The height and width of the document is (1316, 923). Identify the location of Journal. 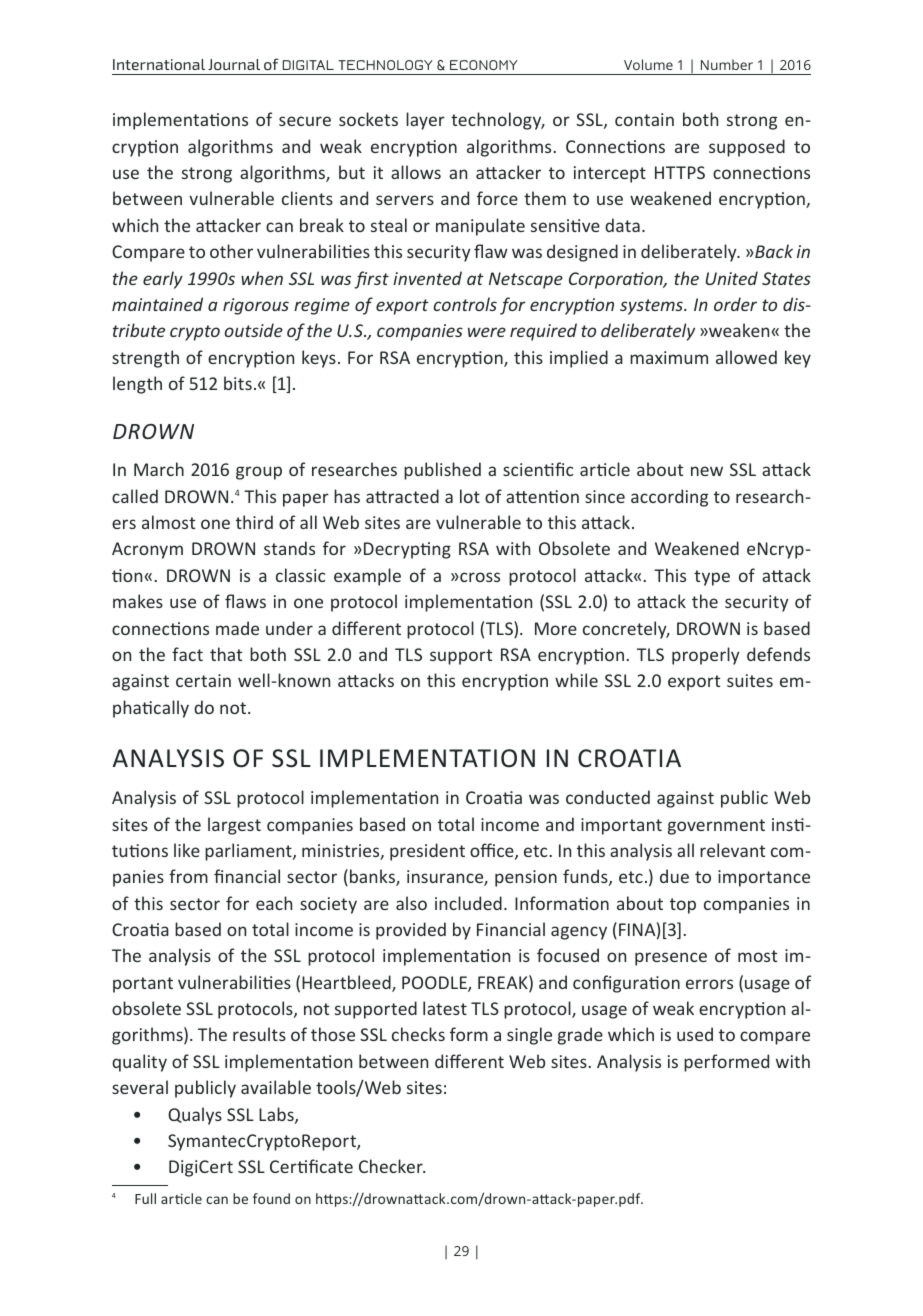
(234, 64).
